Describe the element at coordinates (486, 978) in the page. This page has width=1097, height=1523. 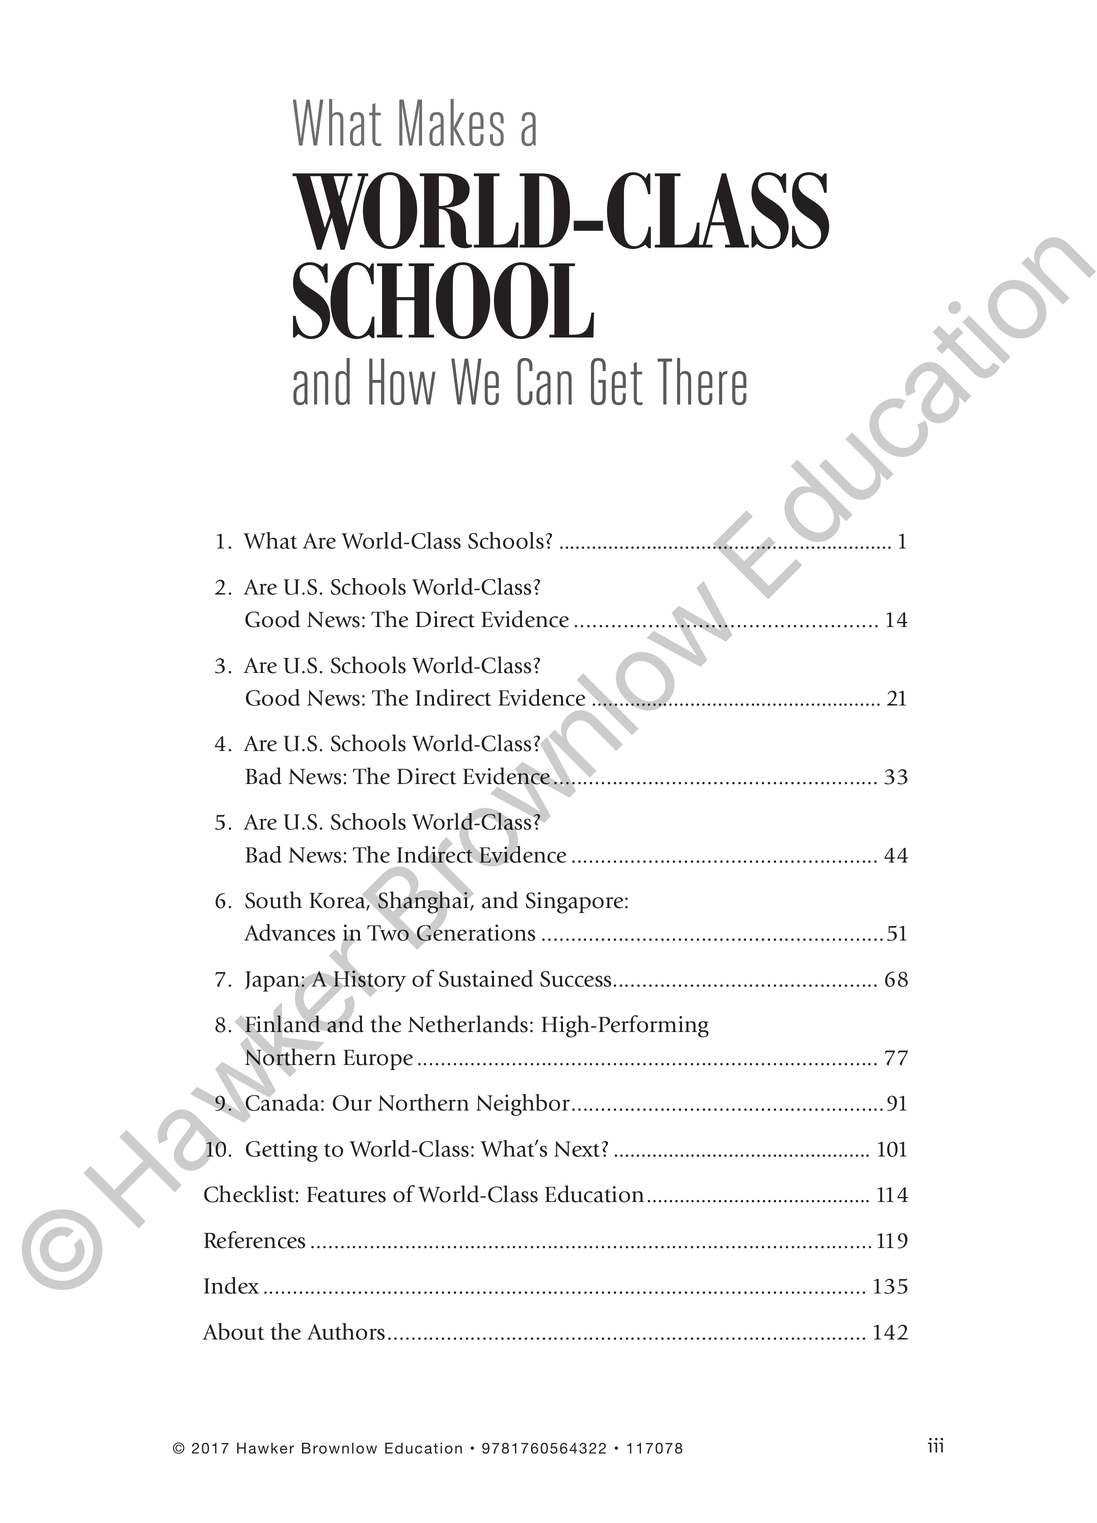
I see `Sustained` at that location.
